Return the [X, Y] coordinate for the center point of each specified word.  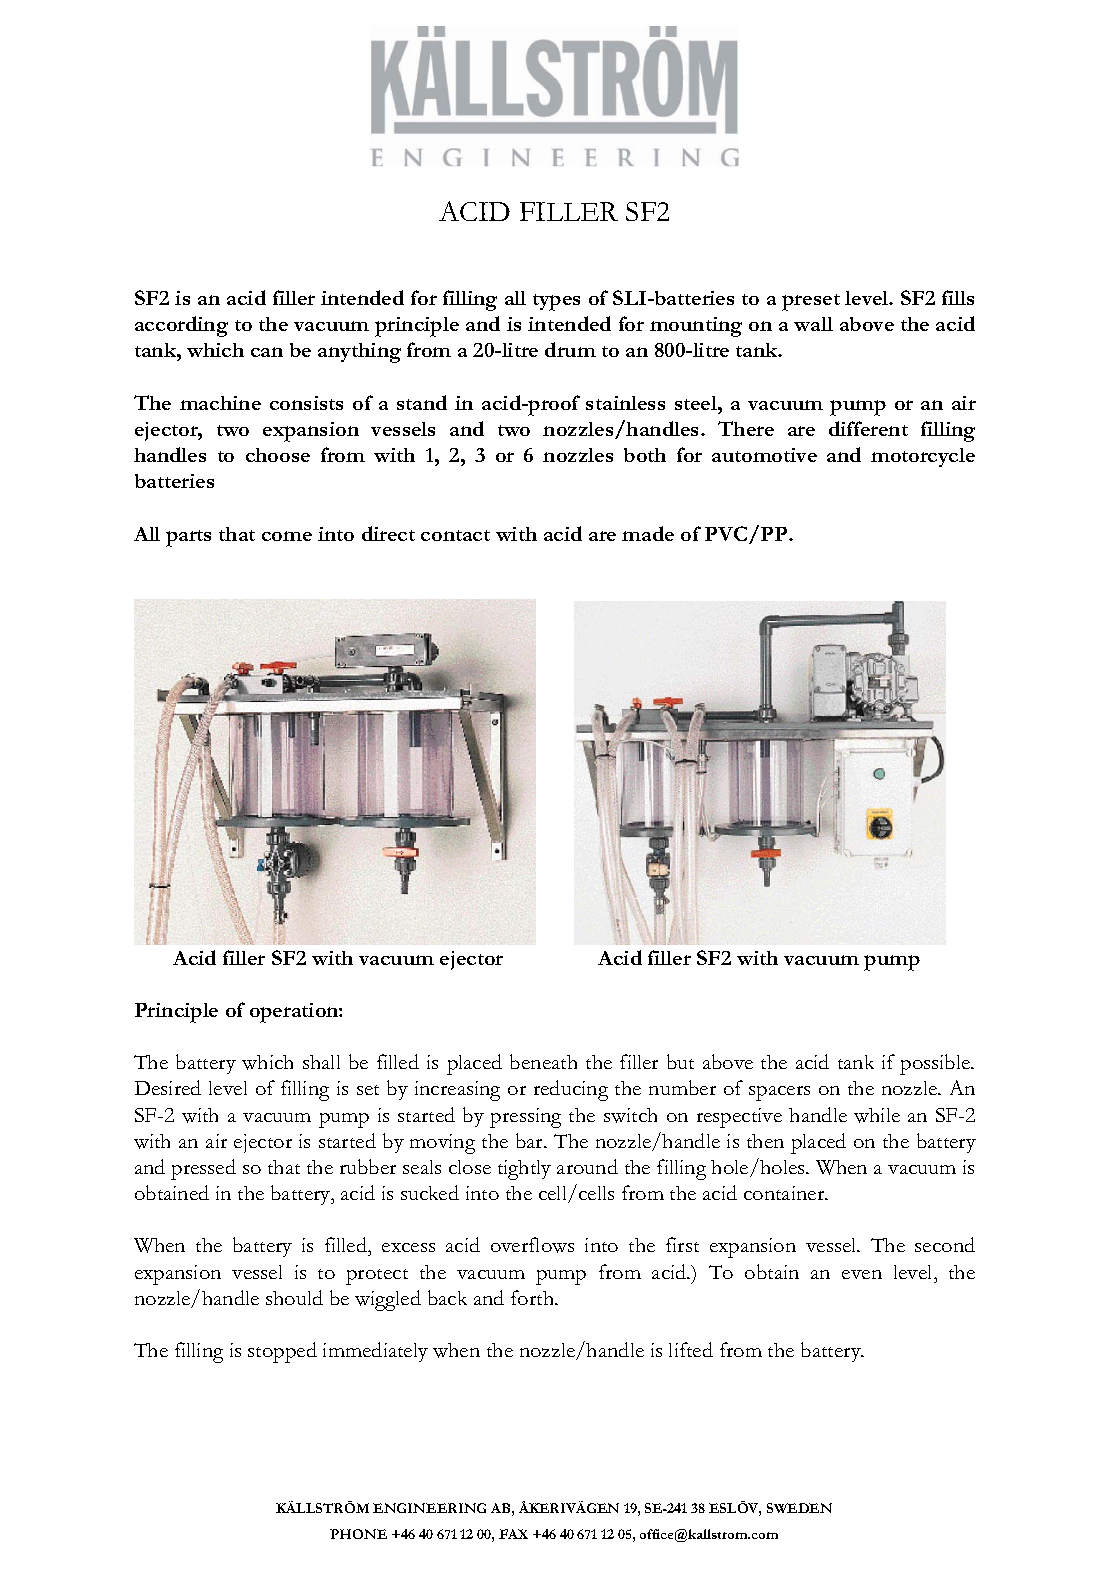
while [877, 1115]
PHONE [358, 1534]
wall [813, 324]
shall [321, 1062]
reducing [571, 1090]
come [287, 536]
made [648, 533]
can [267, 352]
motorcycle [923, 457]
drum [570, 349]
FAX [513, 1534]
